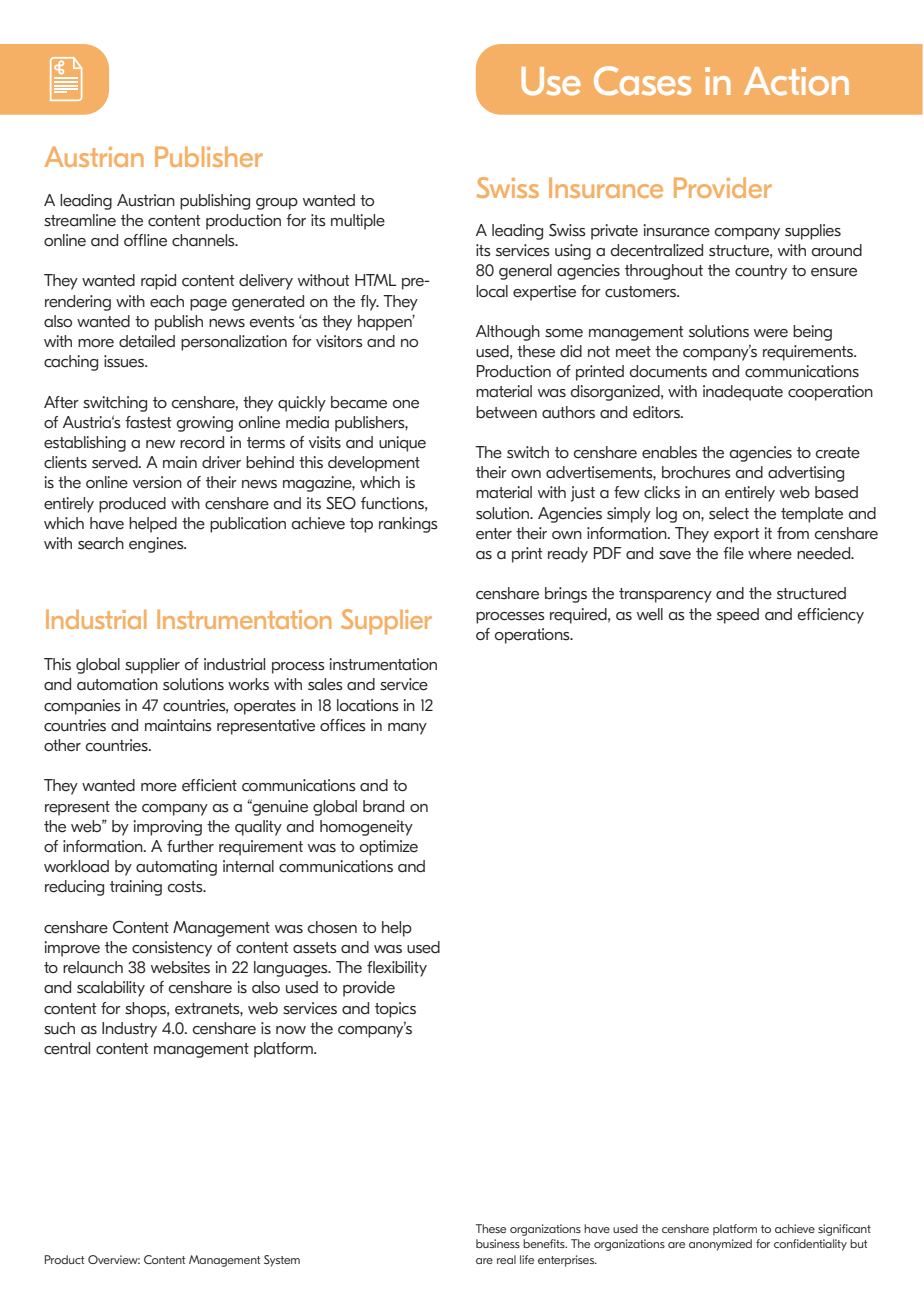  Describe the element at coordinates (397, 969) in the document. I see `flexibility` at that location.
